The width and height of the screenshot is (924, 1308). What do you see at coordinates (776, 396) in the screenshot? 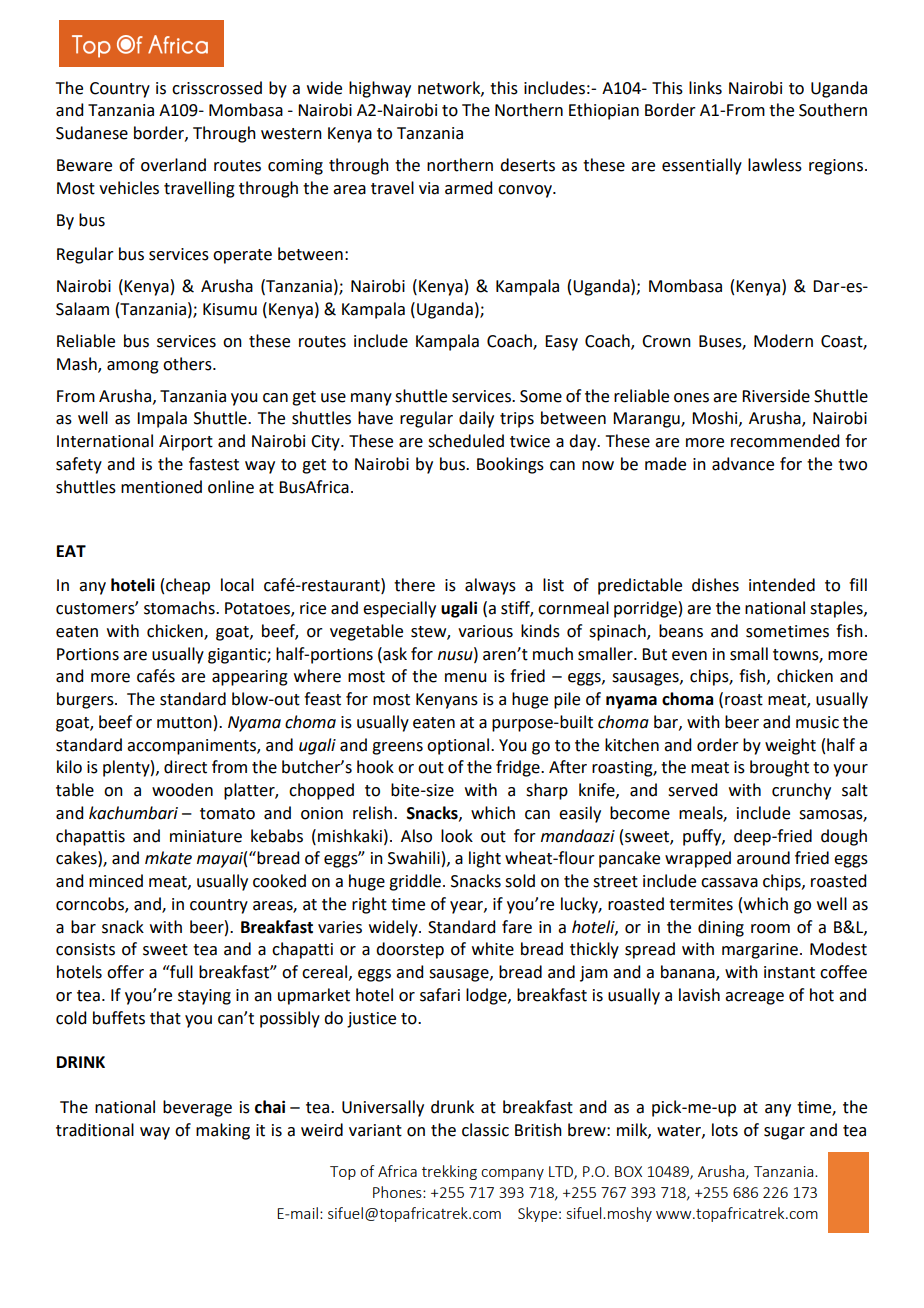
I see `Riverside` at bounding box center [776, 396].
